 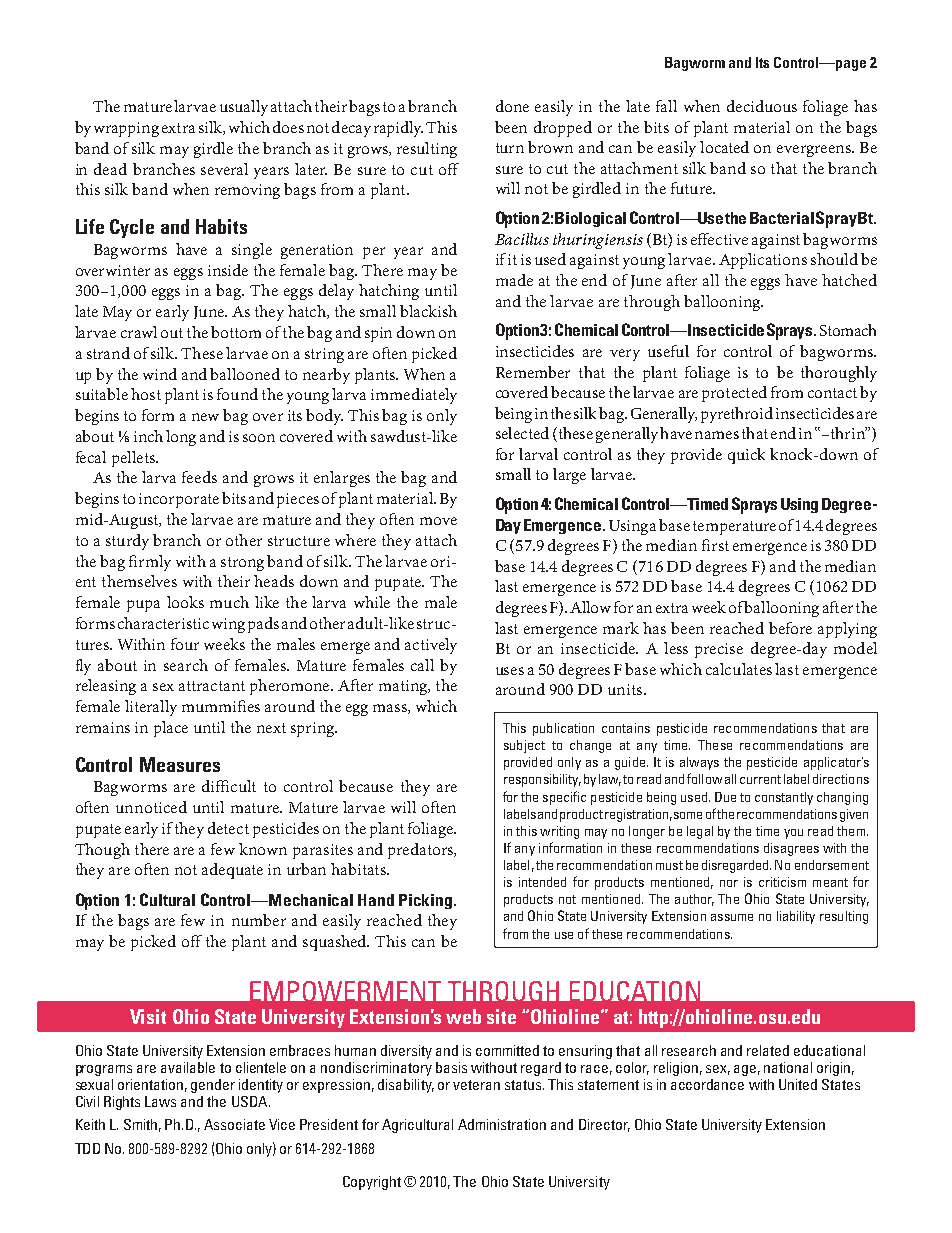 I want to click on quick, so click(x=746, y=456).
